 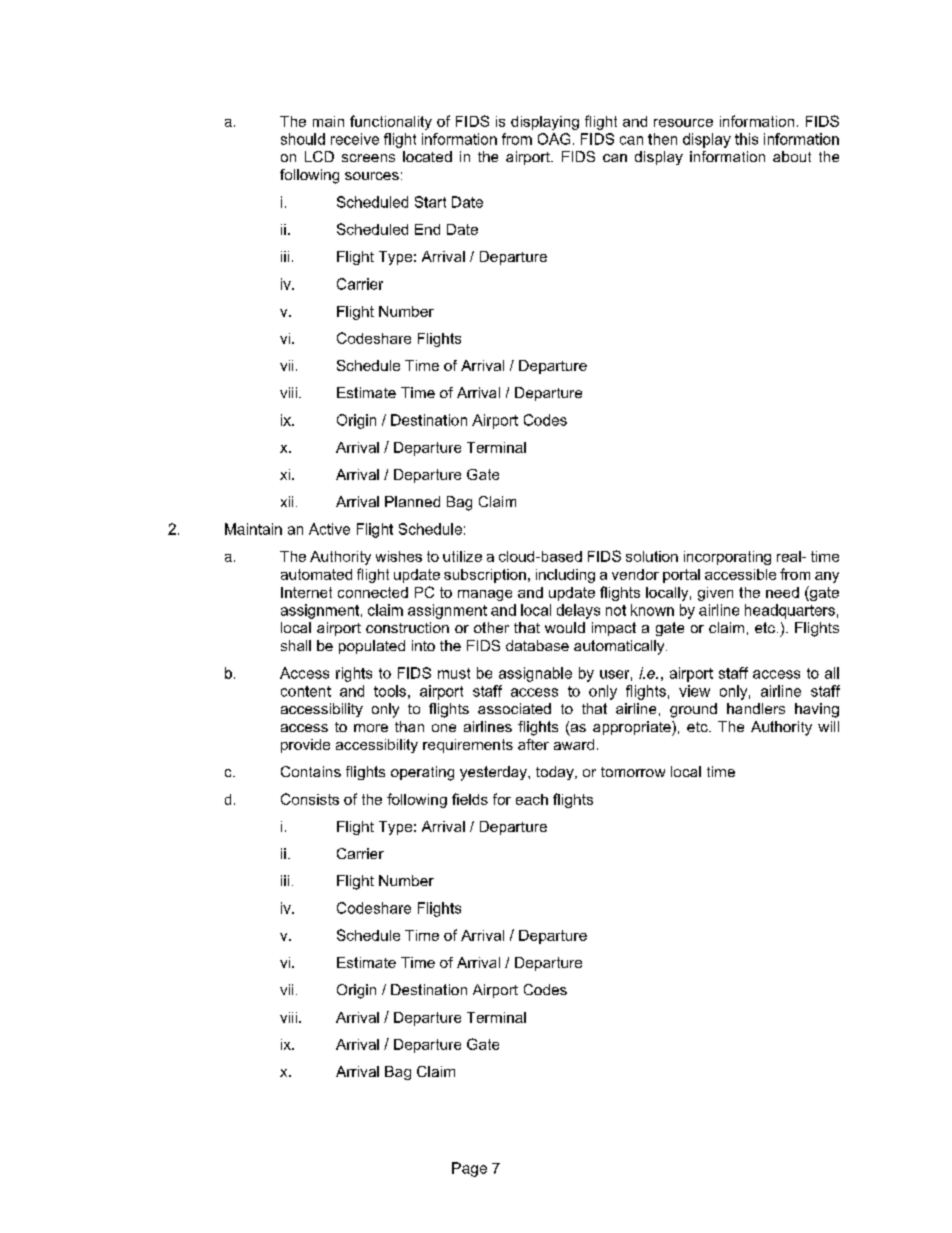 I want to click on receive, so click(x=355, y=139).
